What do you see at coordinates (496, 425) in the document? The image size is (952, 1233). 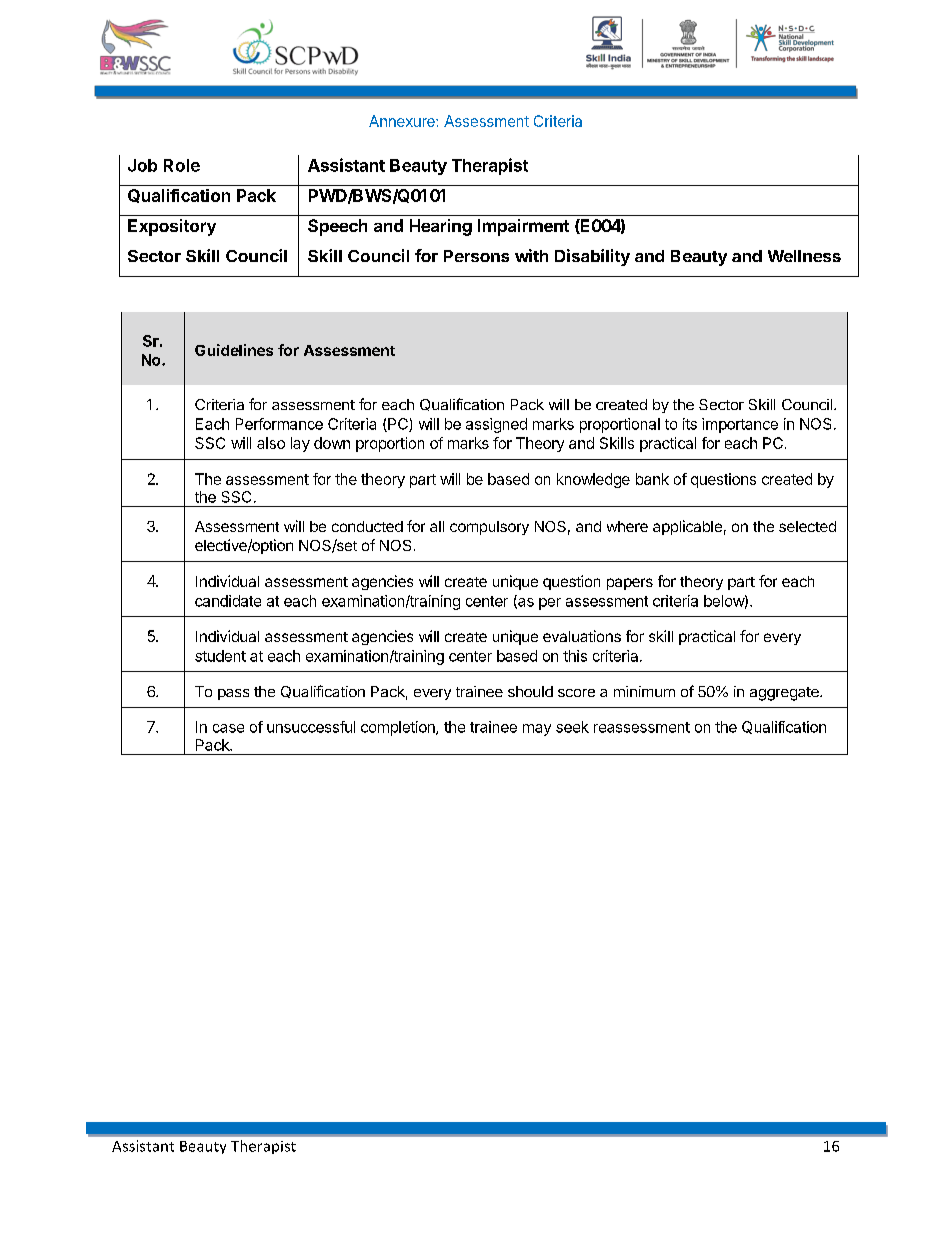 I see `assigned` at bounding box center [496, 425].
